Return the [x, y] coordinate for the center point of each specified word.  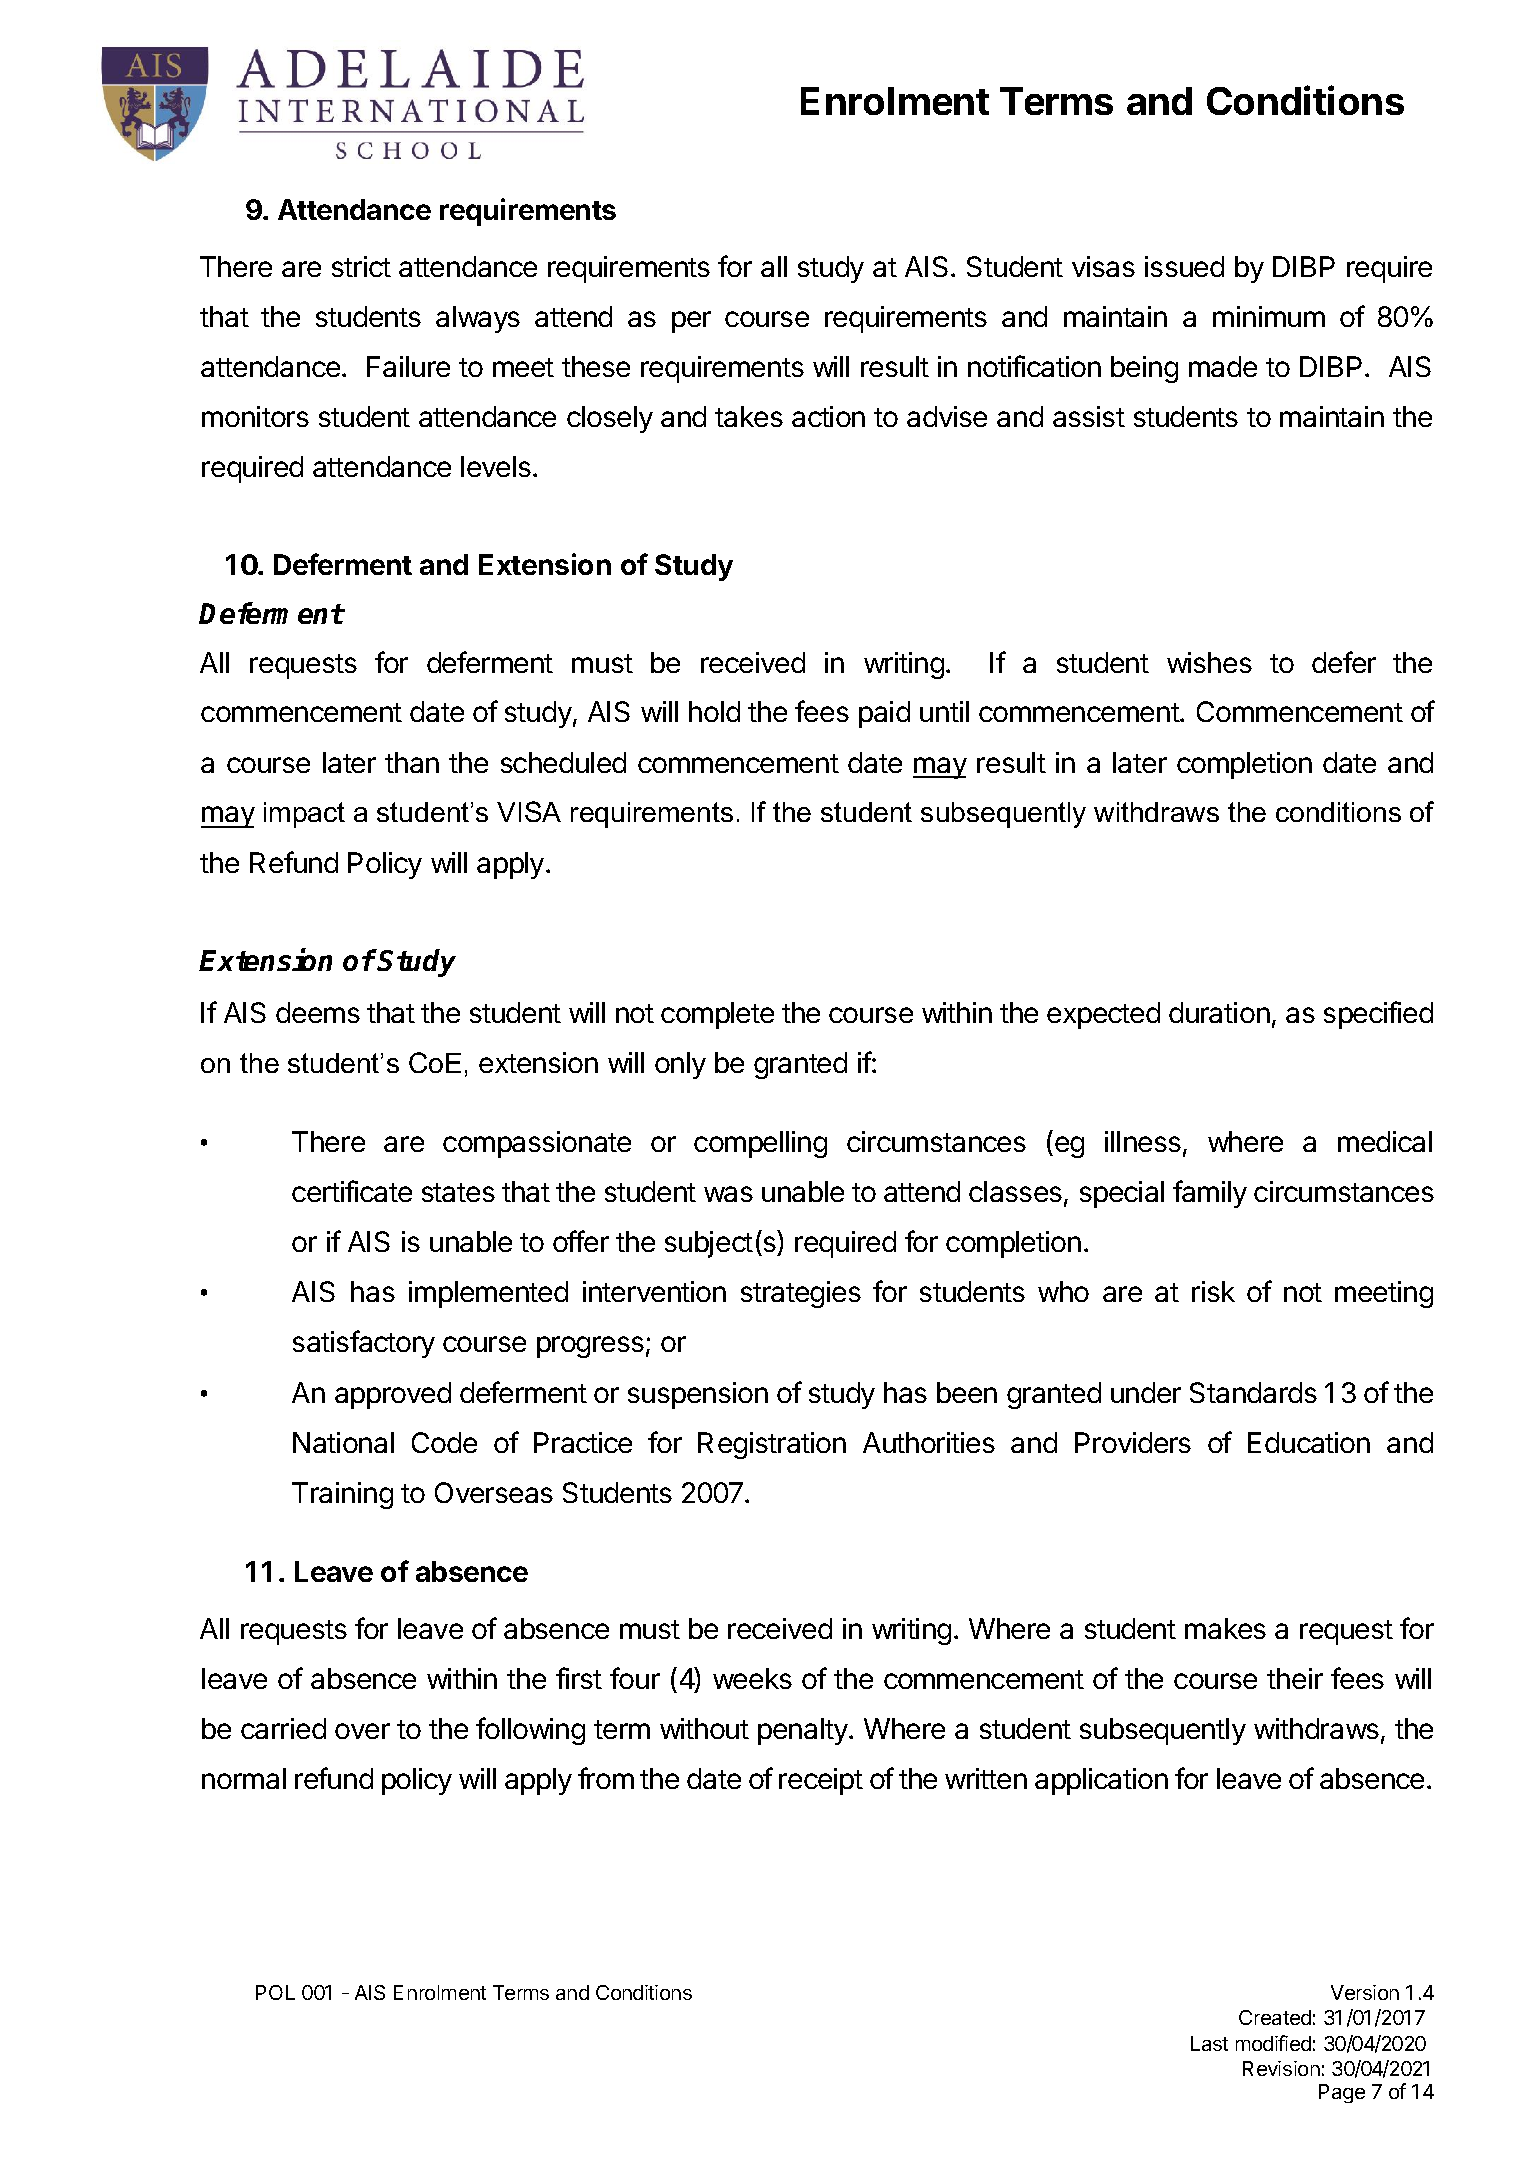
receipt [821, 1781]
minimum [1269, 316]
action [828, 416]
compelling [760, 1144]
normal [244, 1778]
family [1210, 1194]
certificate [352, 1191]
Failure [408, 366]
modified [1273, 2043]
